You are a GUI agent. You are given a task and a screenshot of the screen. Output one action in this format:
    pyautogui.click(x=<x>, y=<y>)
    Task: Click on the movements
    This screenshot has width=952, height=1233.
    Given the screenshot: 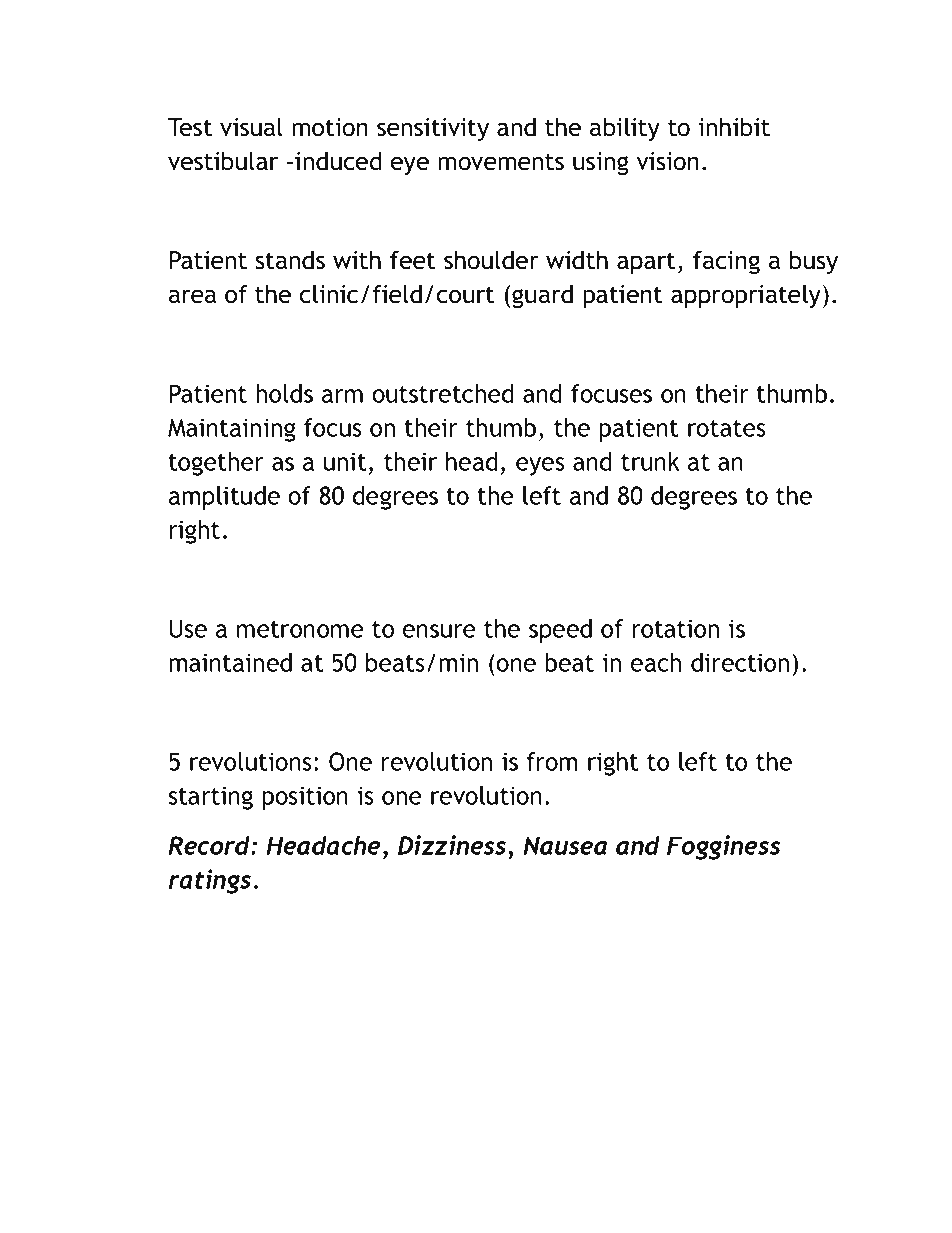 What is the action you would take?
    pyautogui.click(x=501, y=162)
